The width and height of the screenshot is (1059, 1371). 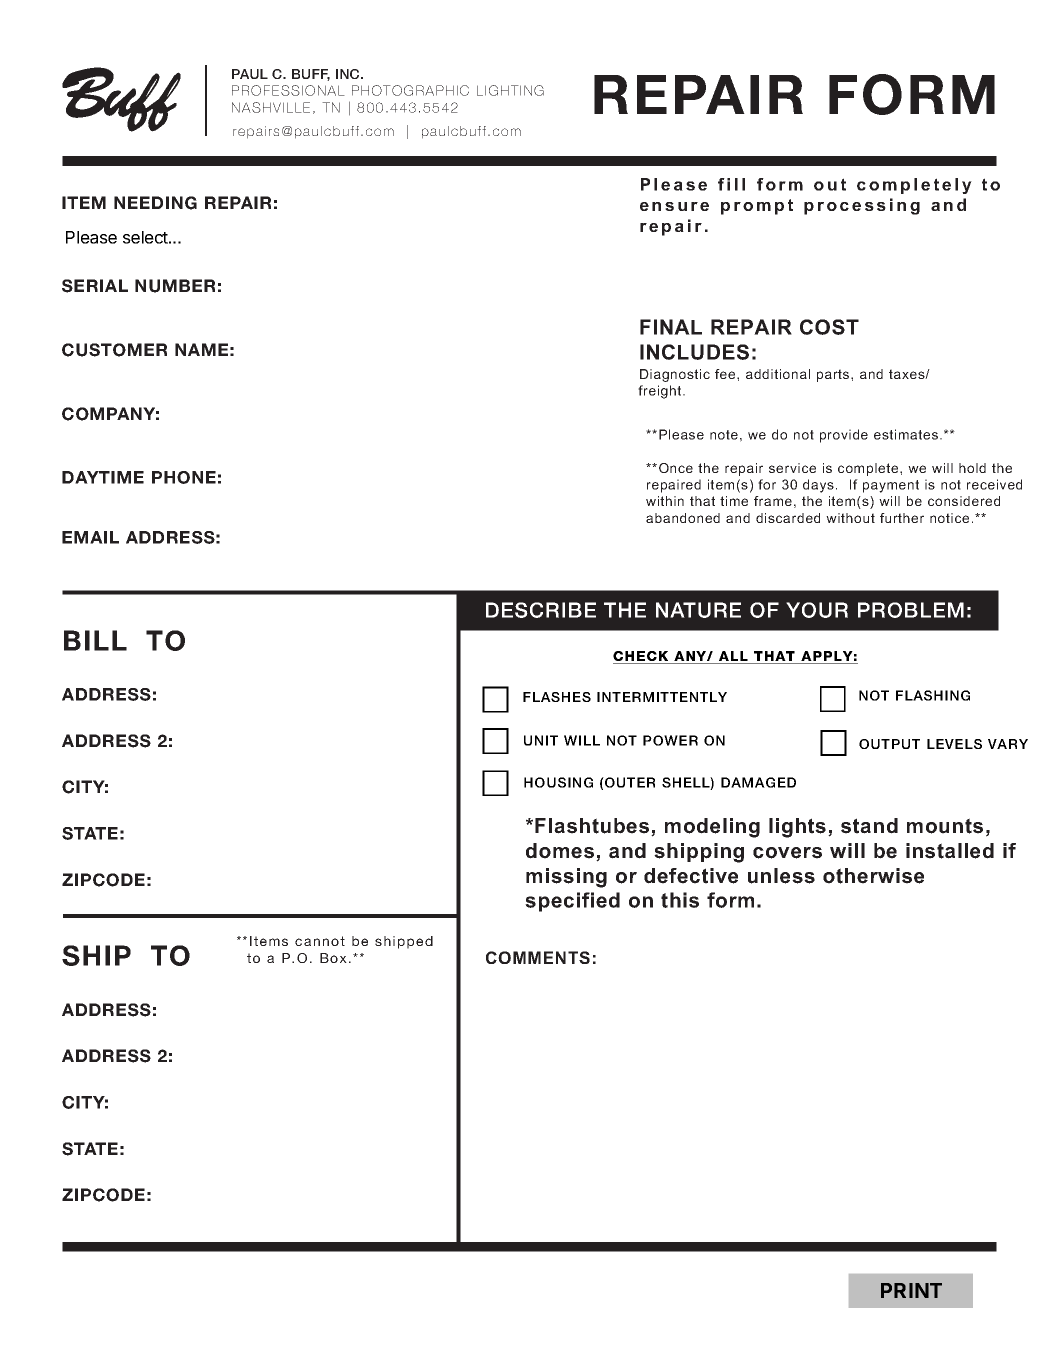 What do you see at coordinates (557, 697) in the screenshot?
I see `FLASHES` at bounding box center [557, 697].
